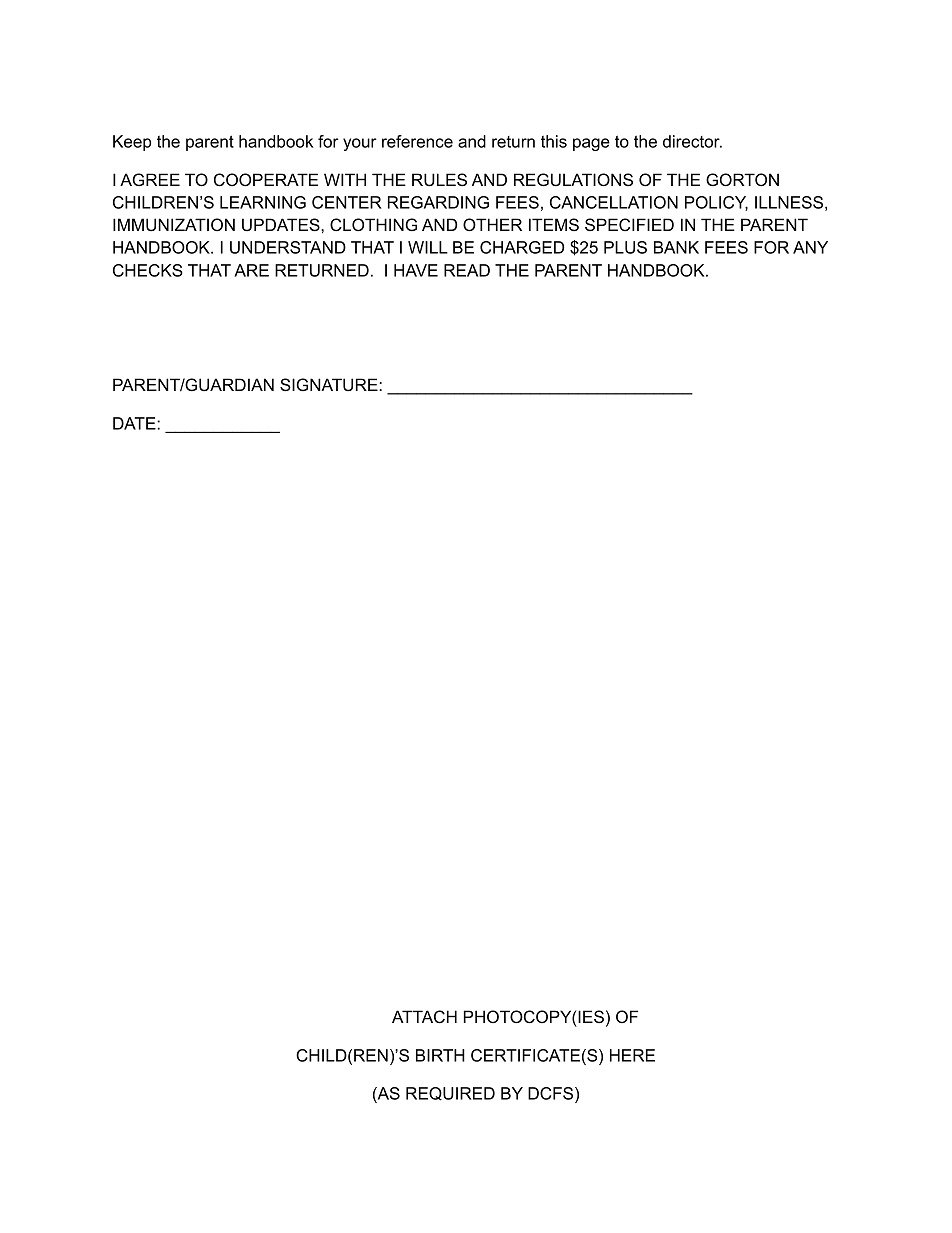 The image size is (952, 1233). What do you see at coordinates (676, 247) in the image?
I see `BANK` at bounding box center [676, 247].
